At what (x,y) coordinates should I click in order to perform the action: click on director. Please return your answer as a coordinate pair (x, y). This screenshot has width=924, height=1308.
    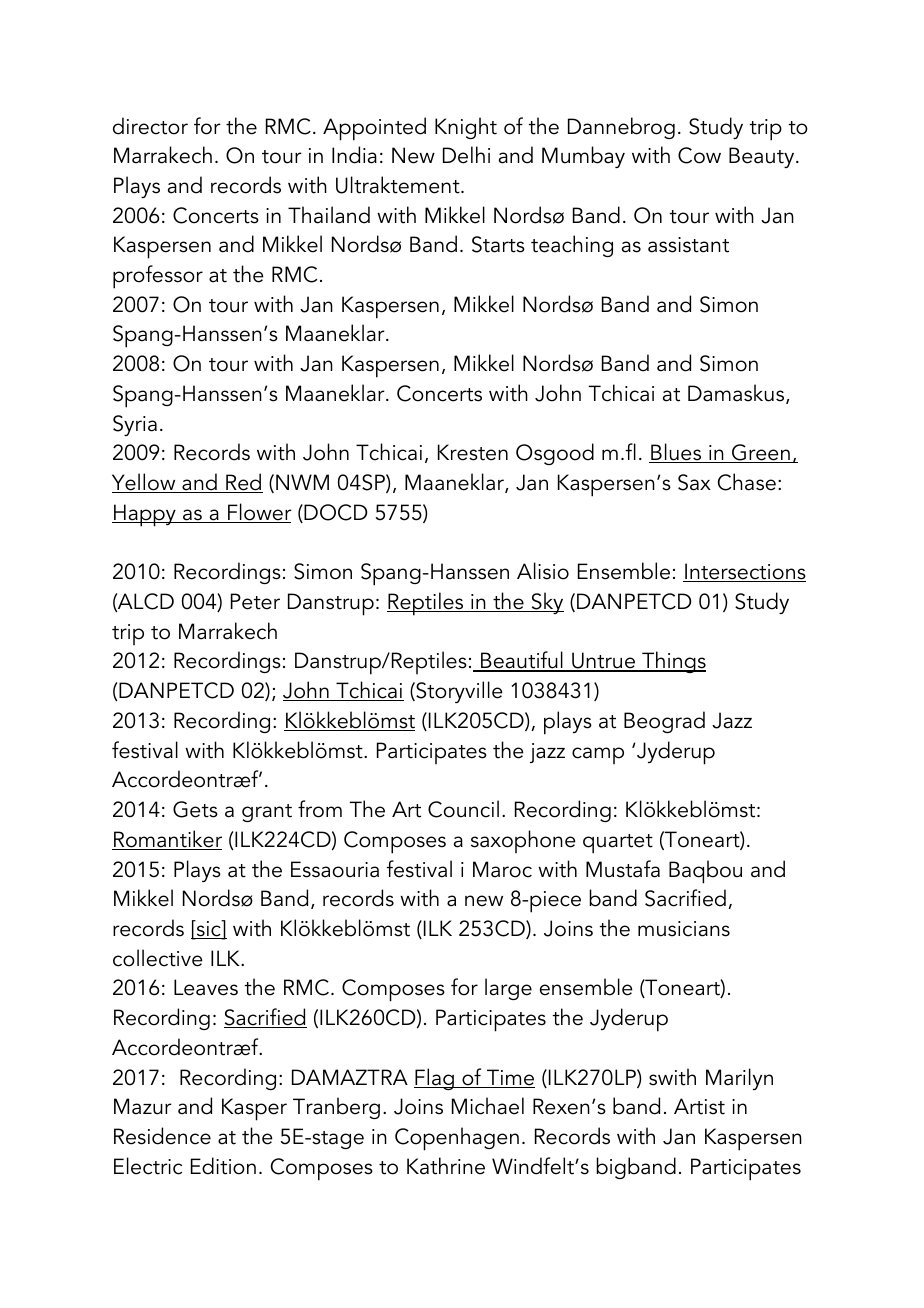
    Looking at the image, I should click on (150, 126).
